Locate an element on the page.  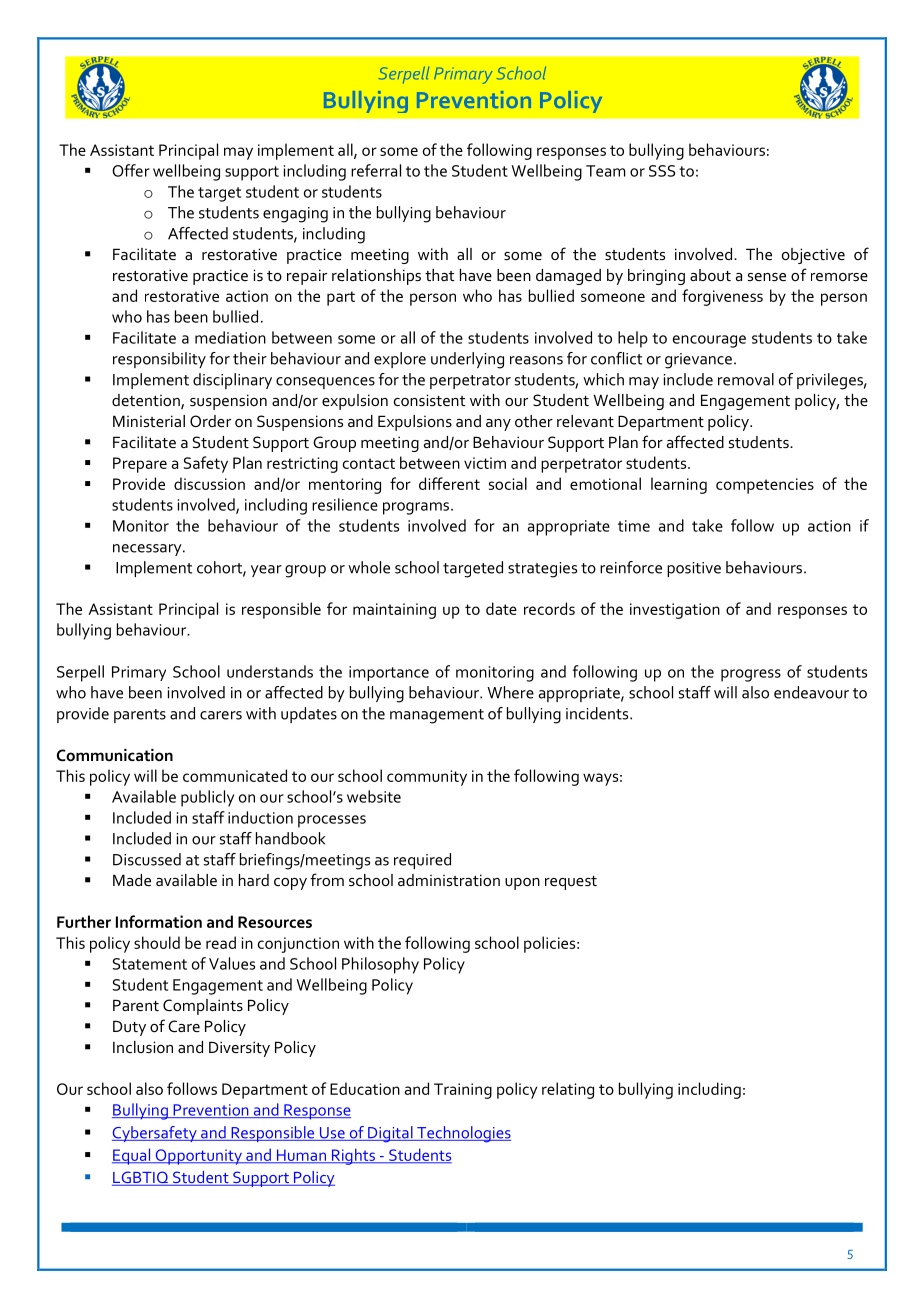
Opportunity is located at coordinates (198, 1157).
